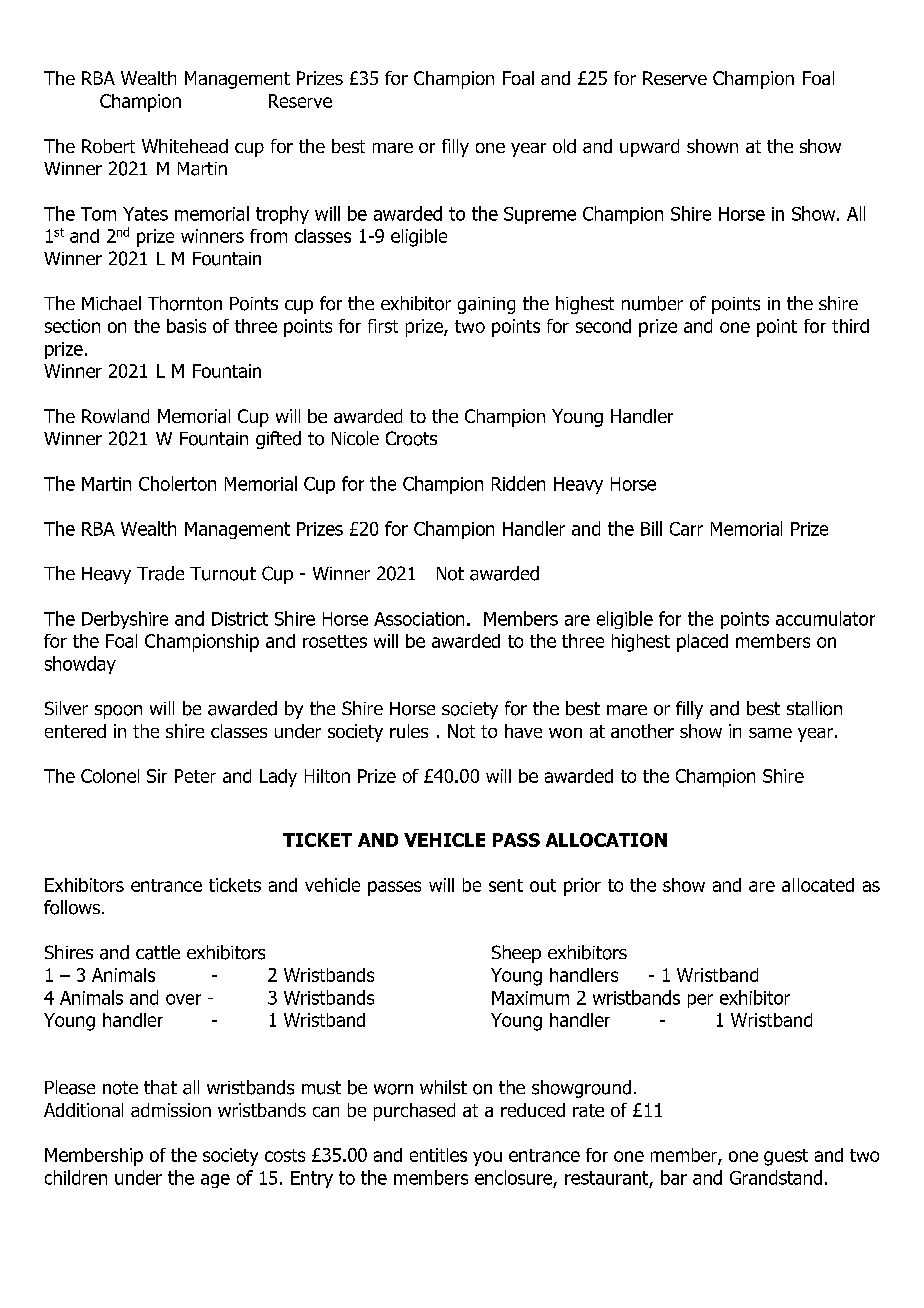  Describe the element at coordinates (438, 1155) in the screenshot. I see `entitles` at that location.
